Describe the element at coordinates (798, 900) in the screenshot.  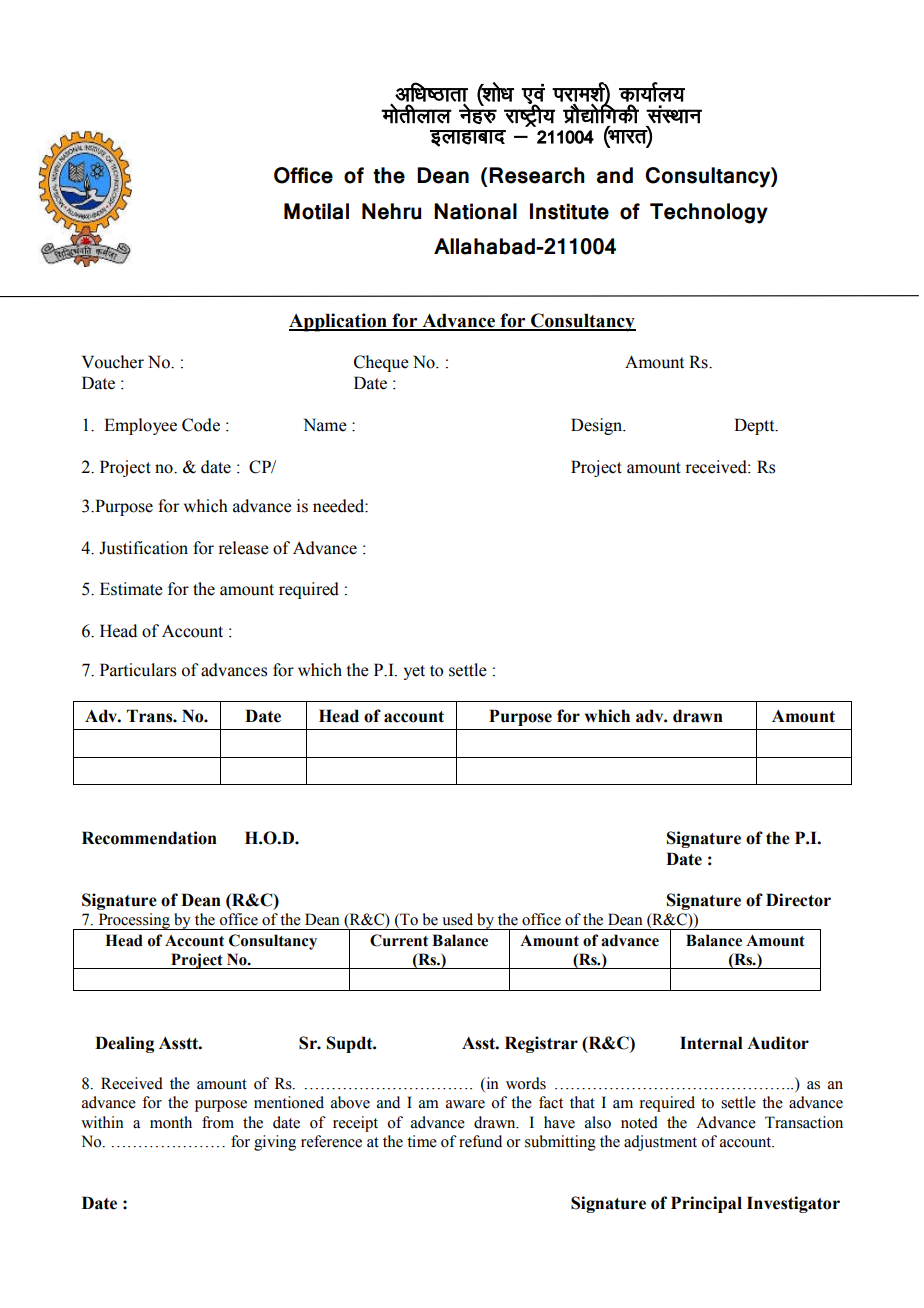
I see `Director` at that location.
